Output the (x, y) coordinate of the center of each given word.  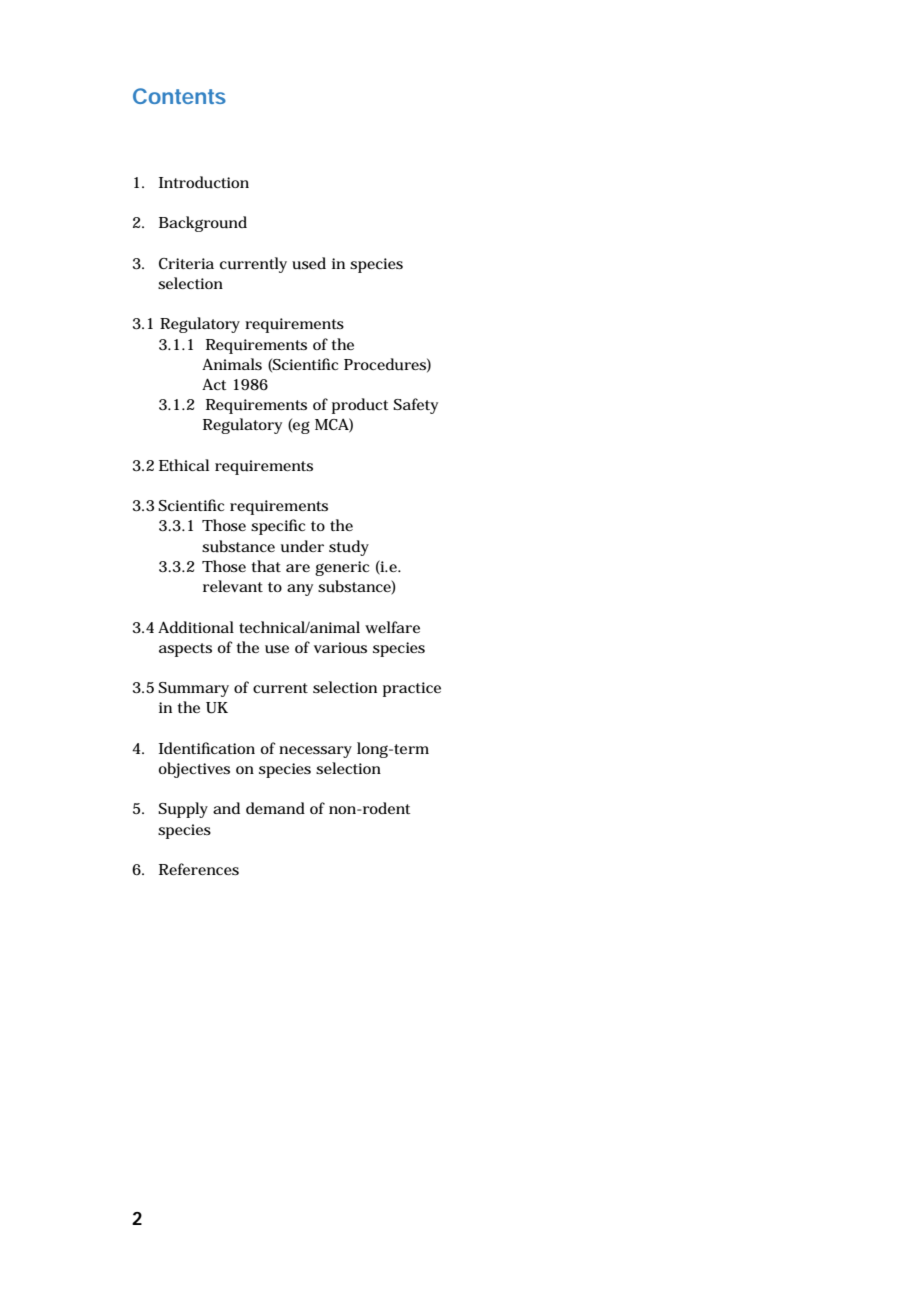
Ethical (184, 465)
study (349, 548)
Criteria (186, 263)
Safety (415, 406)
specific (278, 527)
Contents (179, 96)
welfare (392, 627)
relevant (233, 586)
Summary (193, 689)
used (309, 263)
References (199, 869)
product (360, 406)
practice (412, 689)
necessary (315, 752)
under (302, 546)
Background (203, 224)
